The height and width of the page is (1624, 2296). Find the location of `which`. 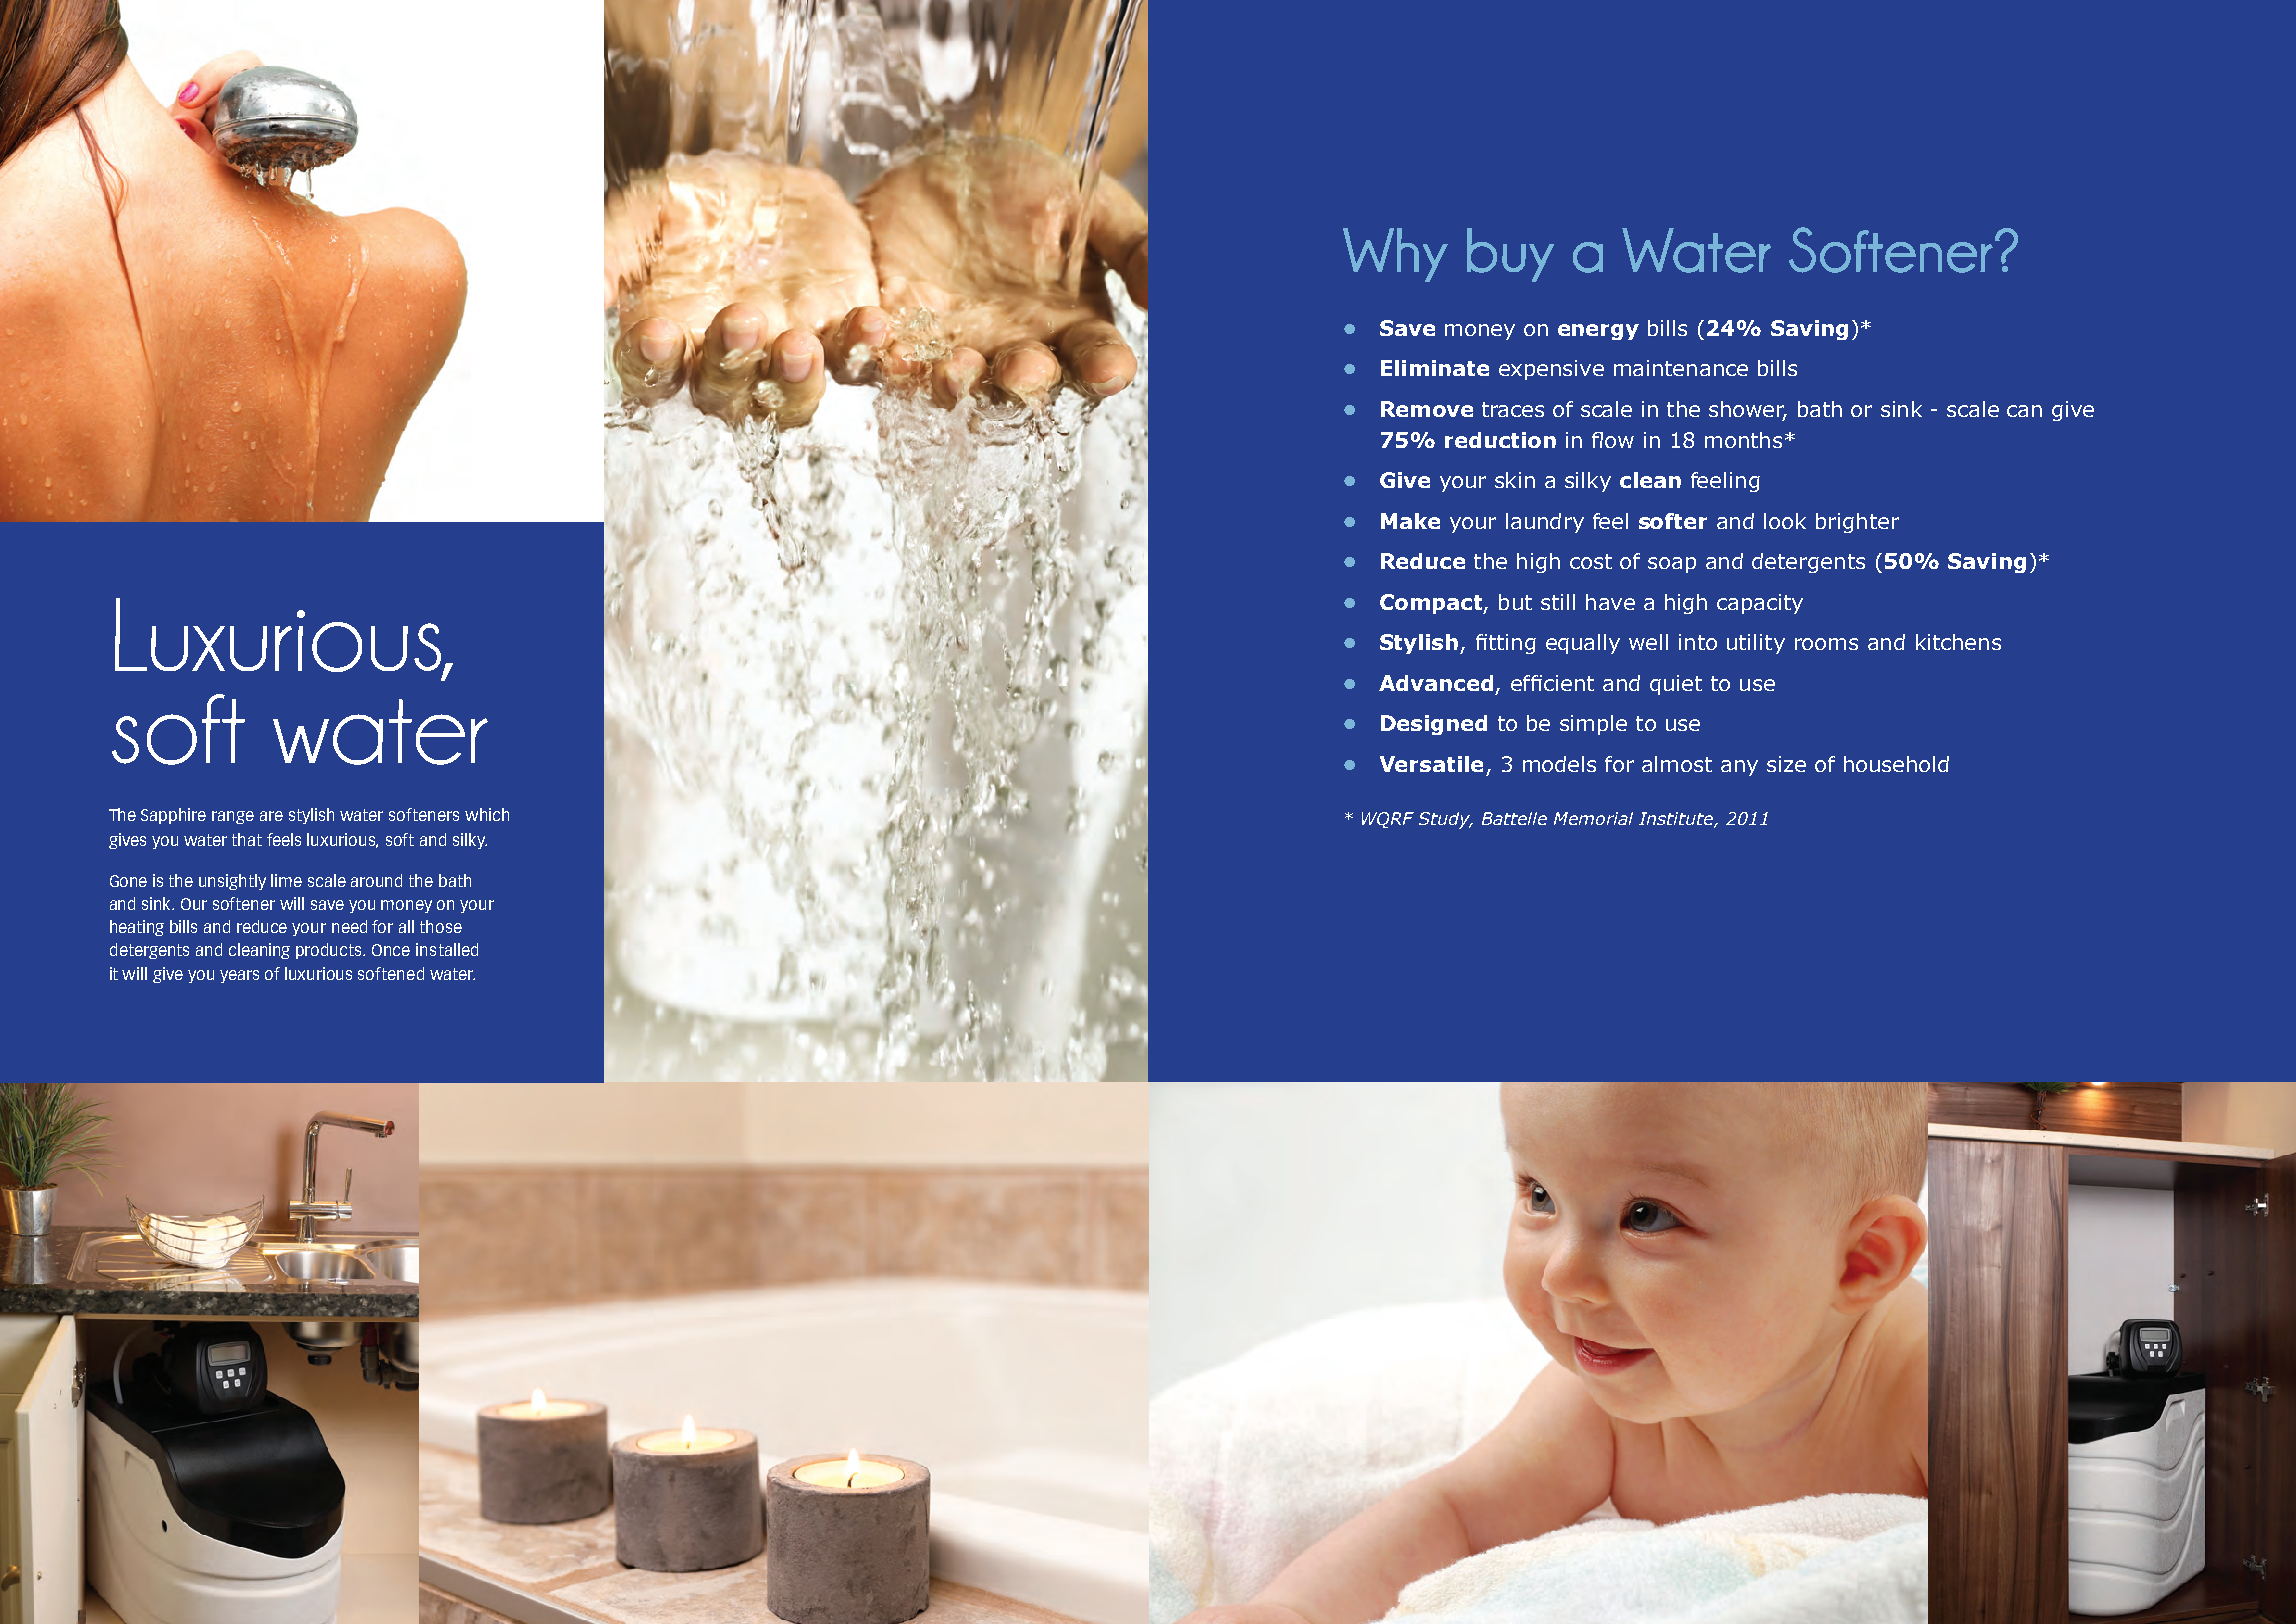

which is located at coordinates (487, 814).
